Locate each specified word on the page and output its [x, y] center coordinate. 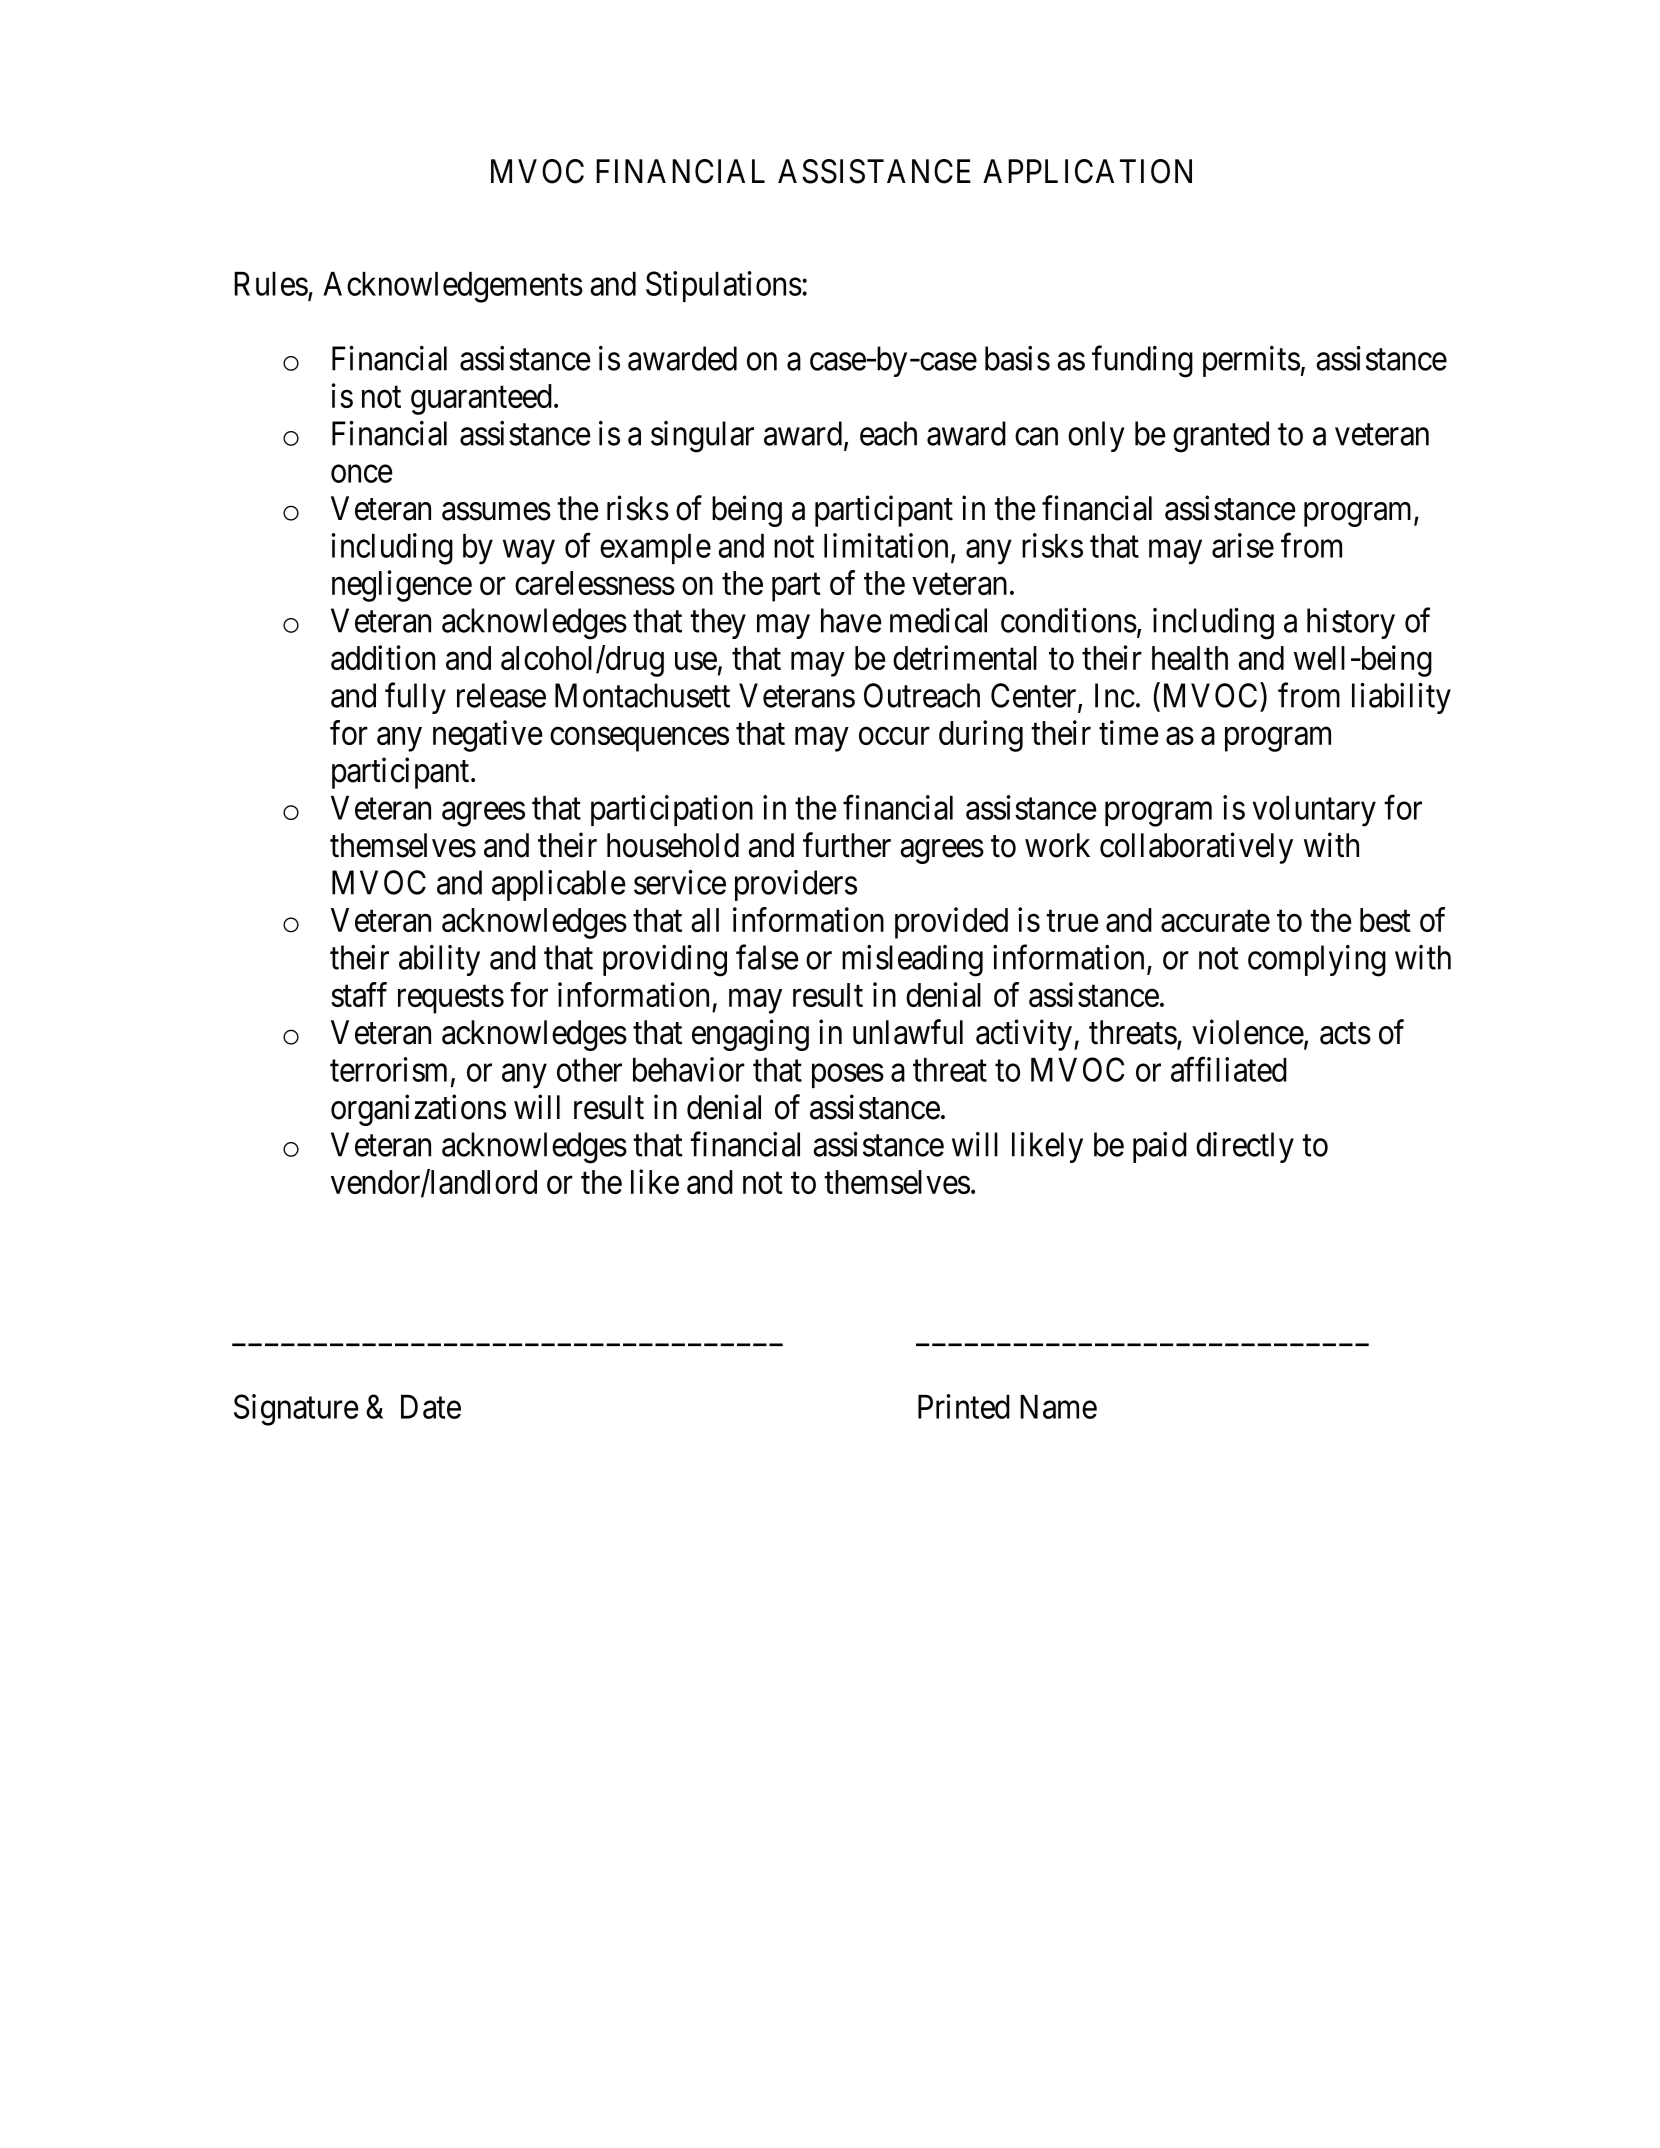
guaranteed [481, 399]
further [847, 845]
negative [487, 736]
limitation [886, 545]
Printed [964, 1406]
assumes [496, 512]
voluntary [1314, 811]
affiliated [1229, 1069]
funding [1142, 362]
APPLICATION [1087, 171]
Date [431, 1407]
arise [1243, 545]
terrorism [388, 1069]
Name [1058, 1407]
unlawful [908, 1032]
